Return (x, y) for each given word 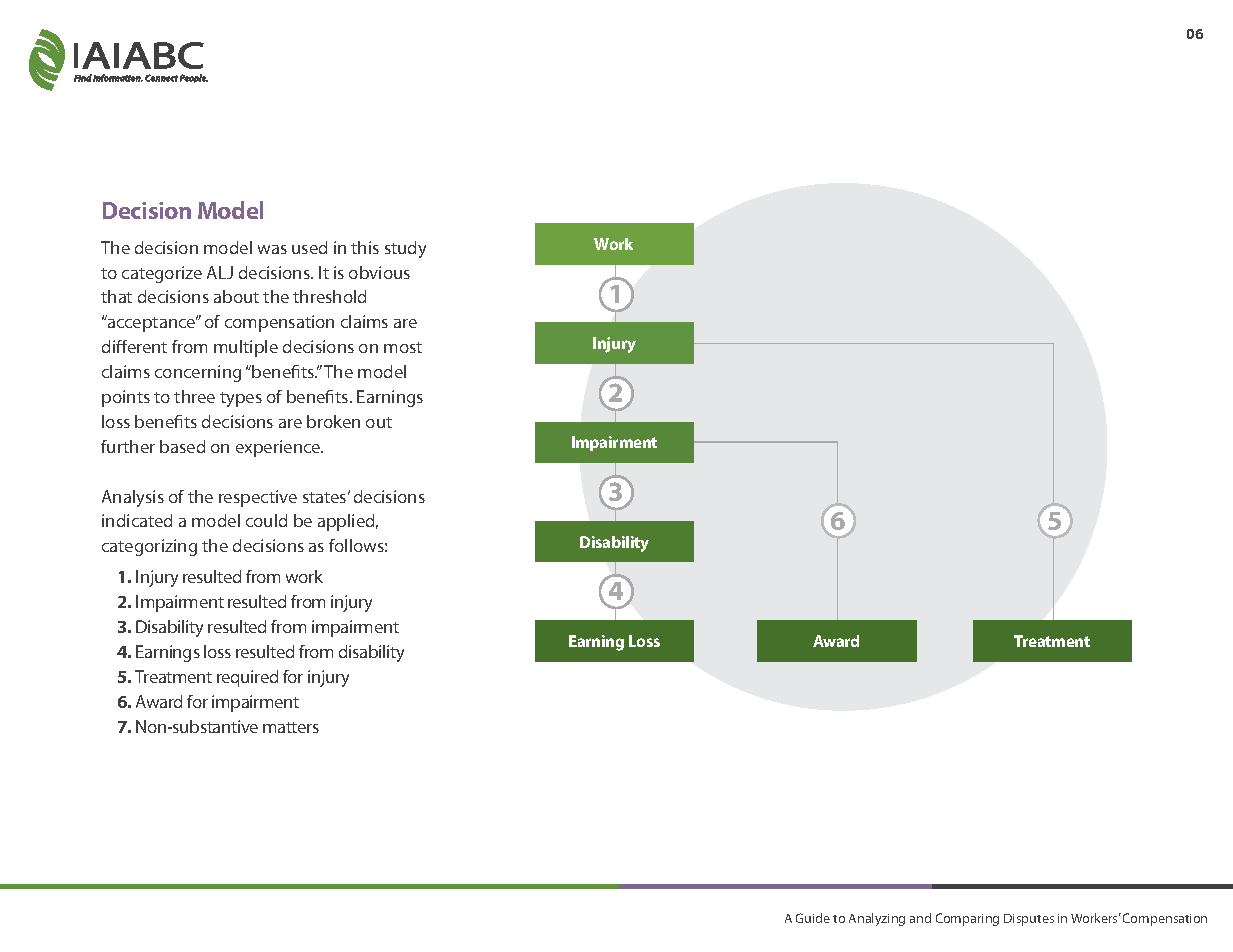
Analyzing (877, 919)
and (920, 918)
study (405, 249)
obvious (379, 272)
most (403, 347)
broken (333, 421)
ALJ (220, 272)
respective (258, 498)
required (247, 678)
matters (291, 727)
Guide (813, 918)
